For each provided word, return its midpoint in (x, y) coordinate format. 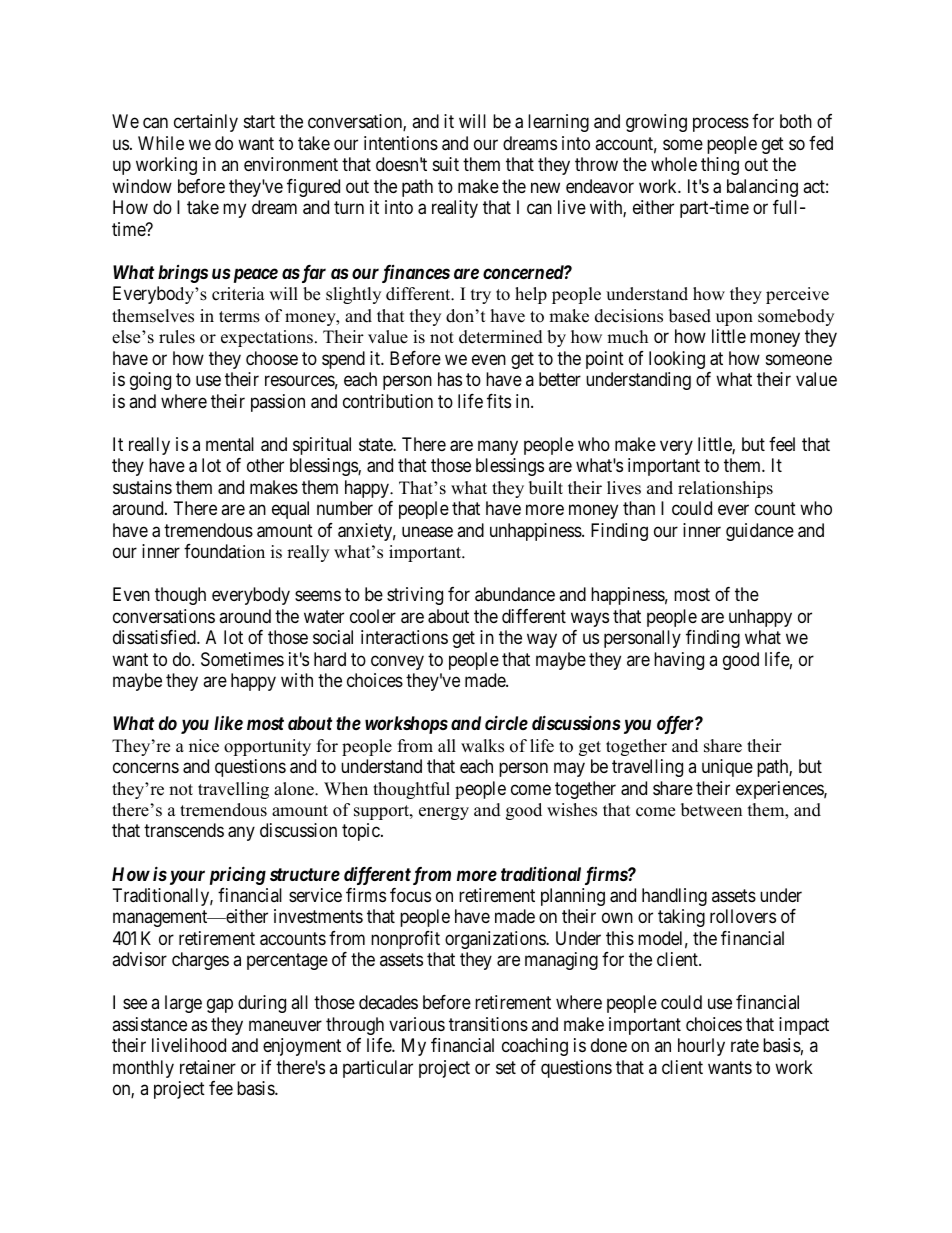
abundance (515, 594)
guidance (760, 532)
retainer (208, 1067)
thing (720, 166)
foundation (224, 551)
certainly (206, 123)
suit (446, 164)
